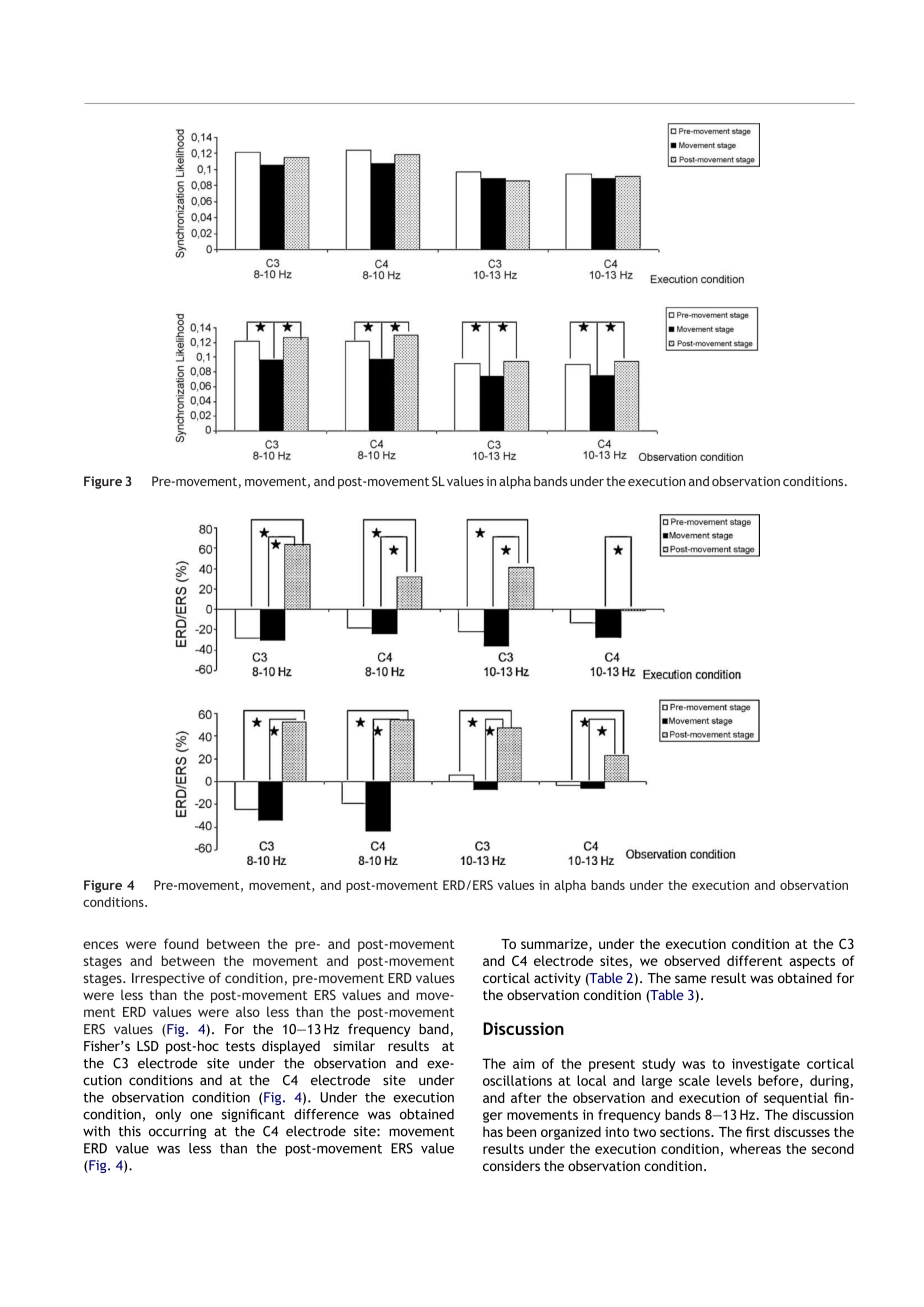  Describe the element at coordinates (691, 979) in the screenshot. I see `same` at that location.
